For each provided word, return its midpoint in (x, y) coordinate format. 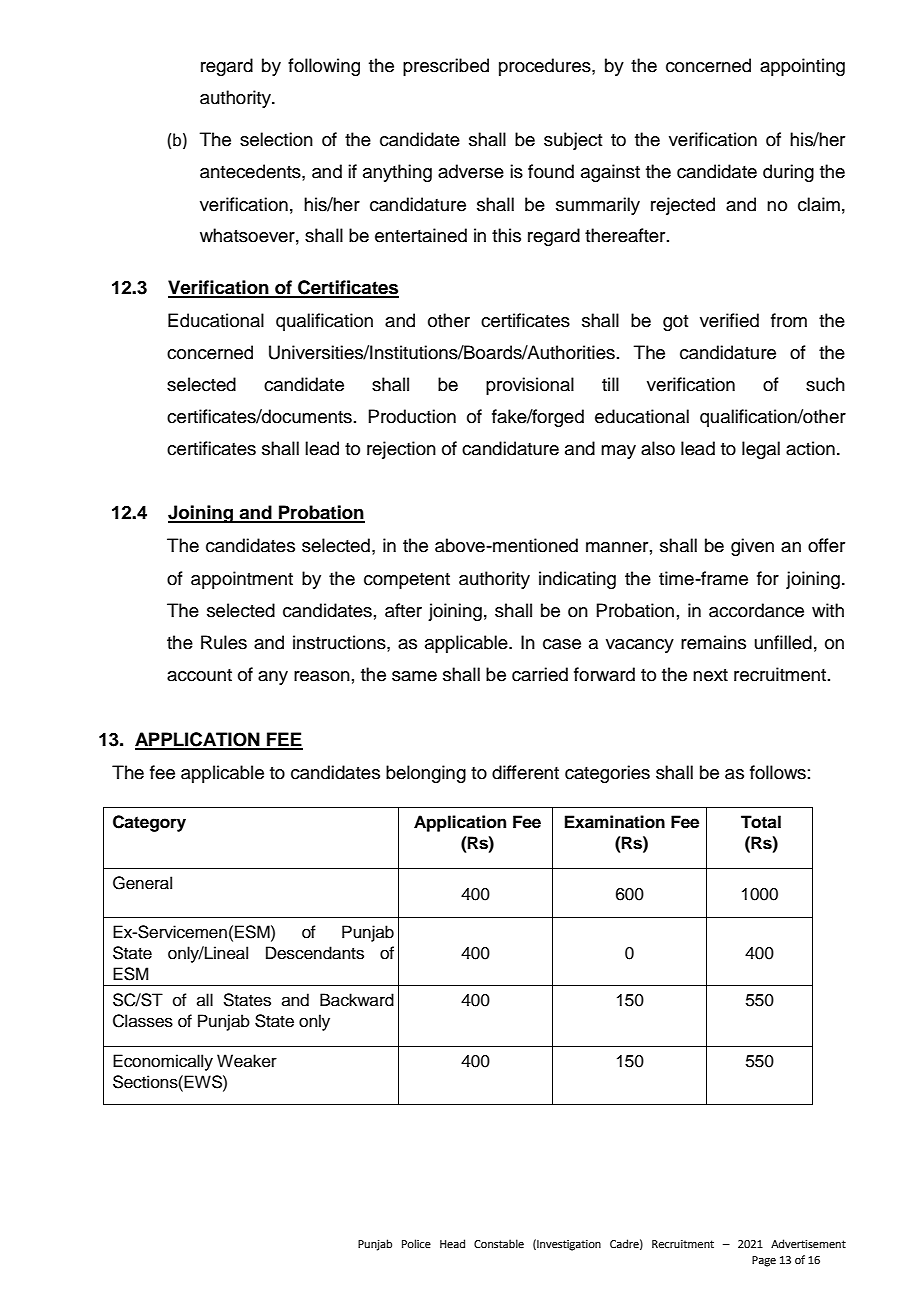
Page (764, 1261)
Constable (499, 1243)
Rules (224, 642)
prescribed (446, 67)
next (710, 675)
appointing (802, 67)
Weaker (247, 1061)
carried (540, 674)
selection (276, 139)
